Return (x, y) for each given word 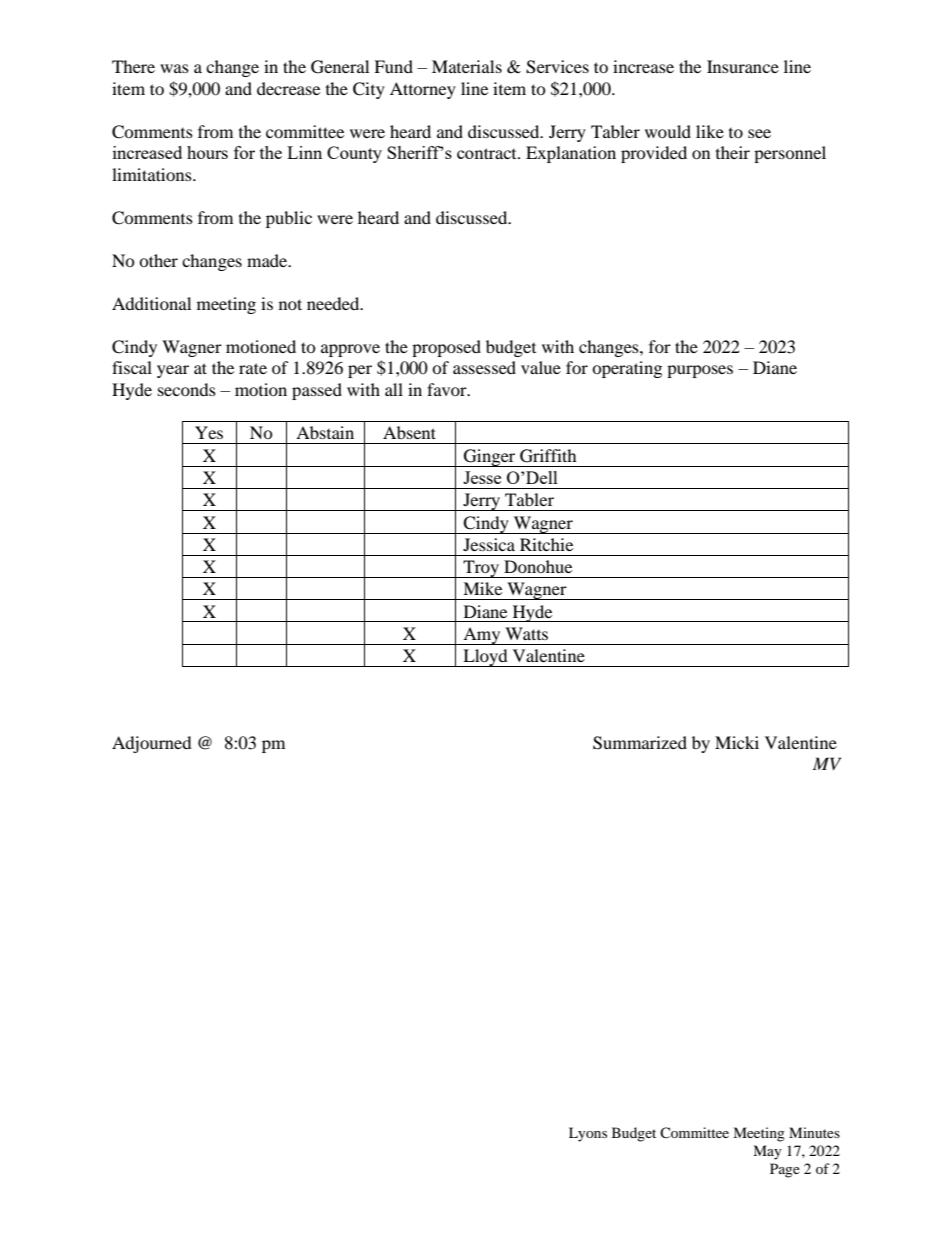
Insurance (743, 66)
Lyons (588, 1134)
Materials (467, 66)
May (767, 1152)
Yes (209, 432)
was (174, 68)
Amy (482, 636)
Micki (737, 742)
